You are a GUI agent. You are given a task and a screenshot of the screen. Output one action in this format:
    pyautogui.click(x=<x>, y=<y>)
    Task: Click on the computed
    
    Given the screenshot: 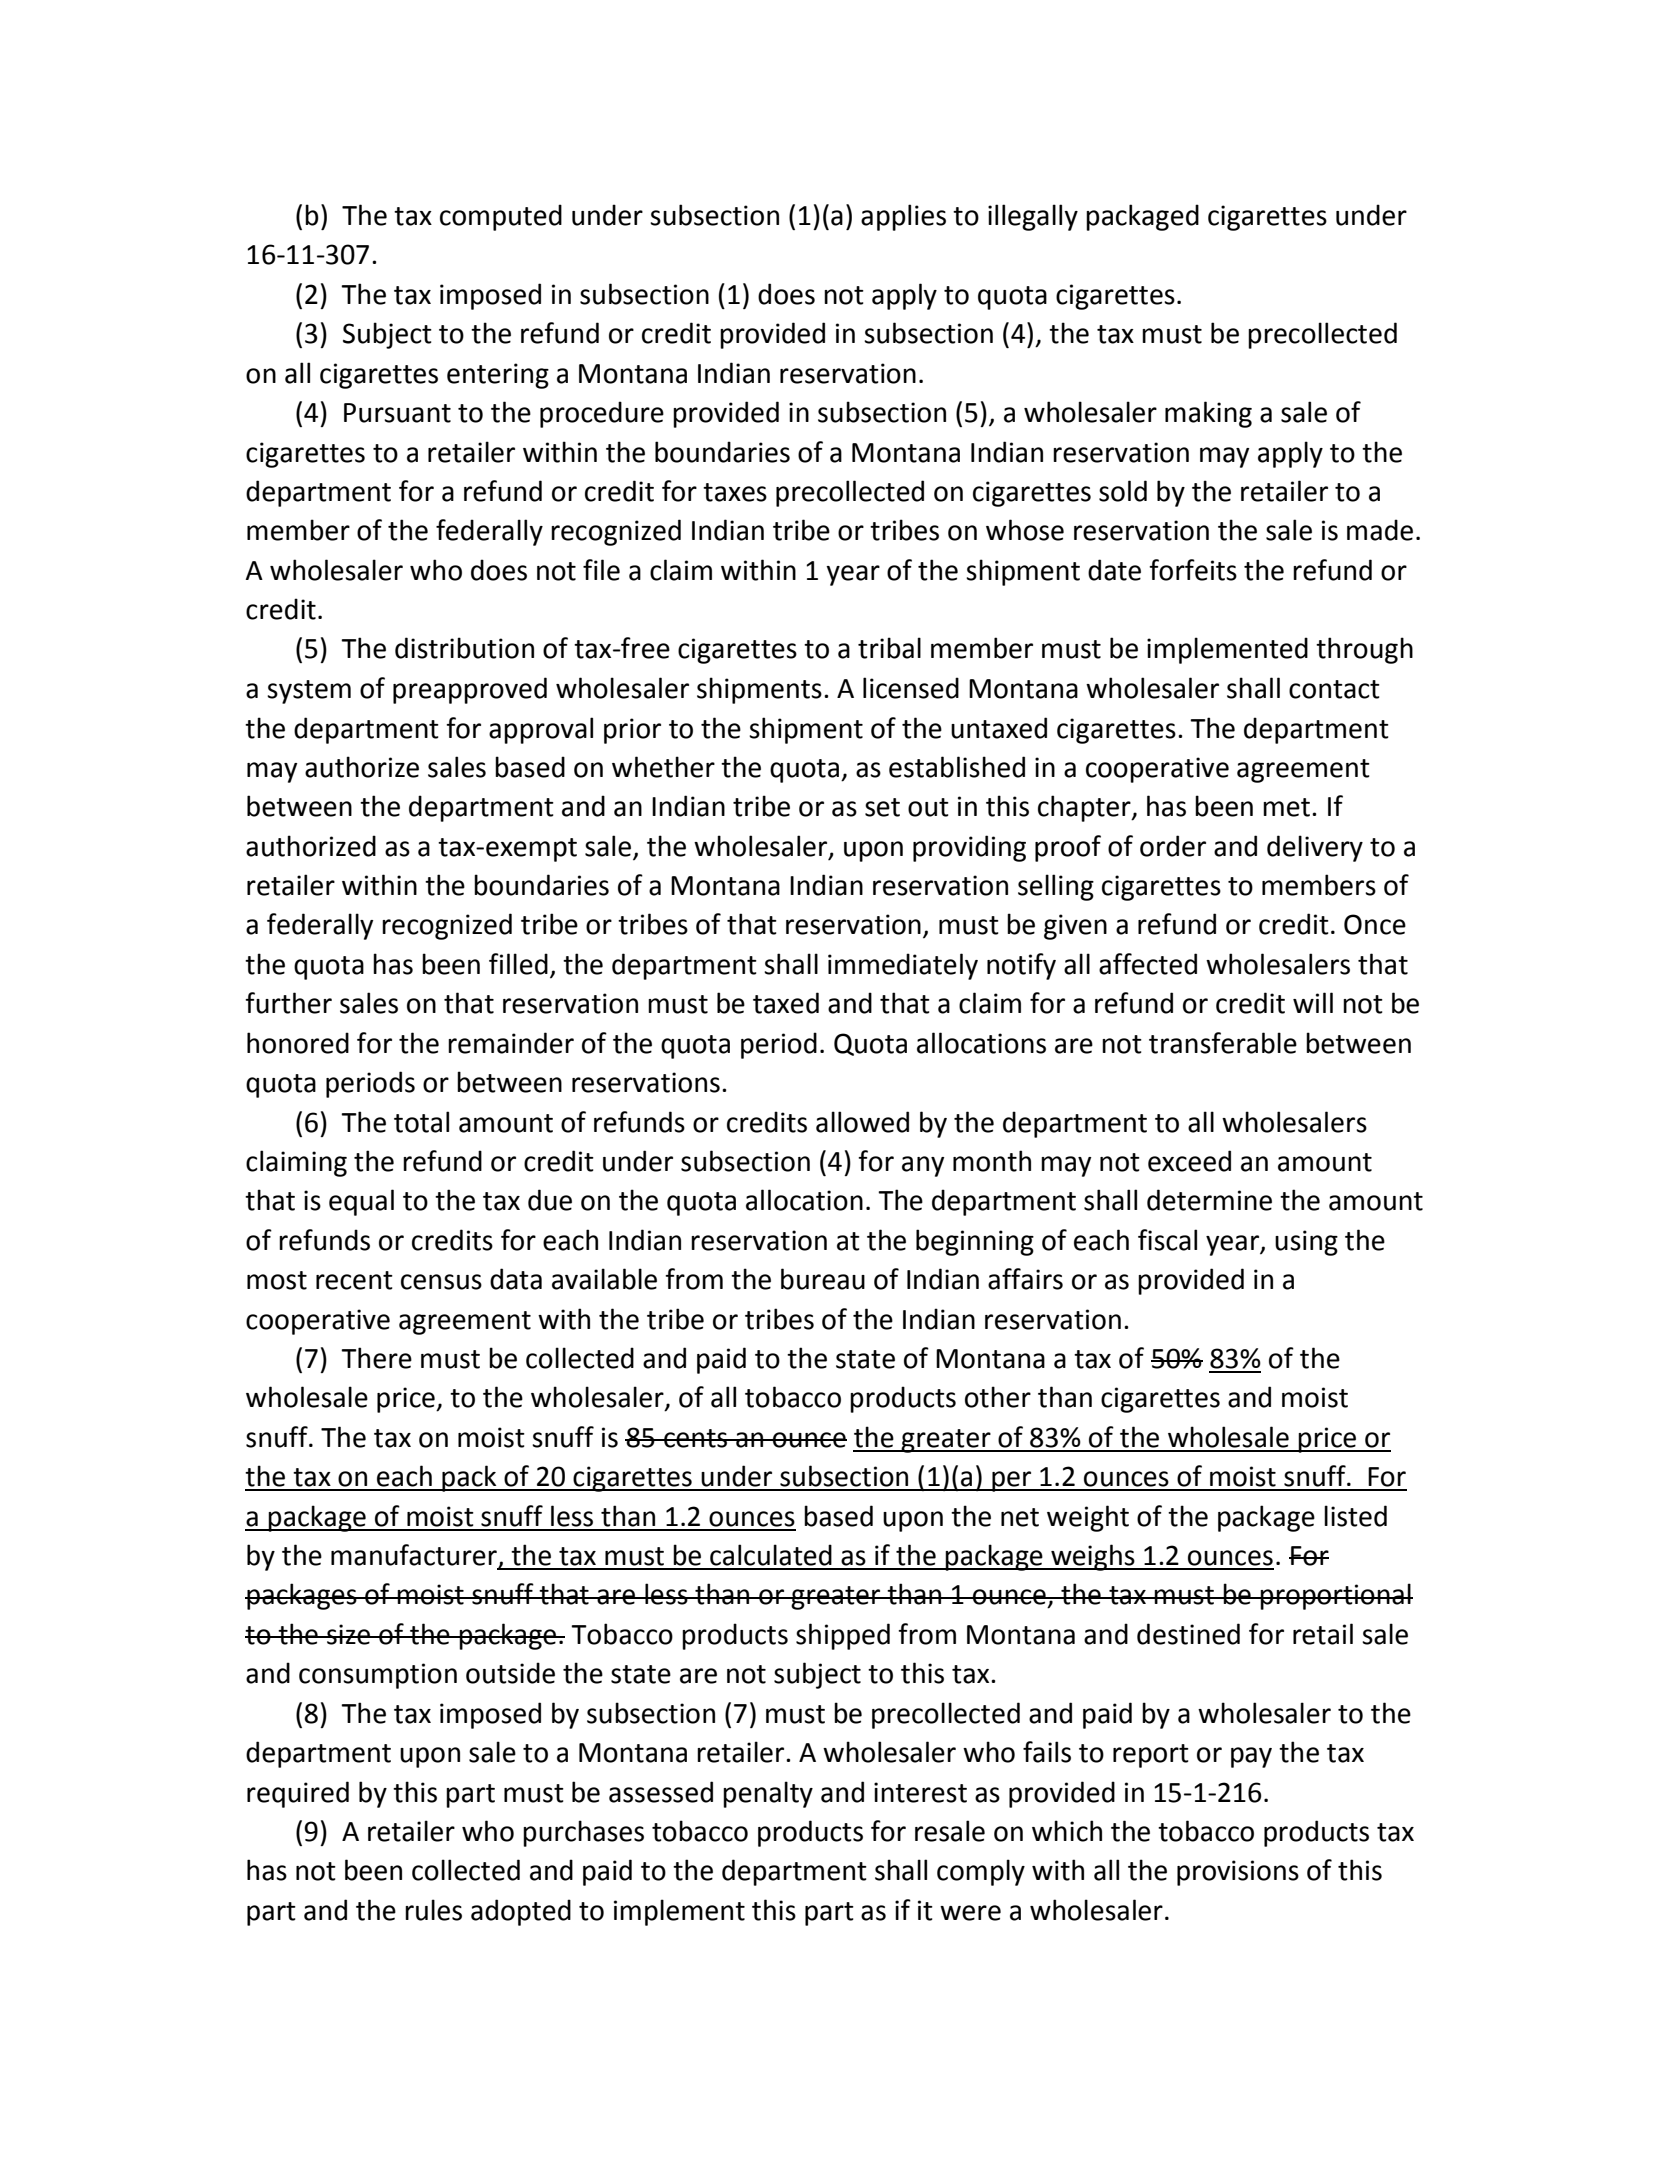 What is the action you would take?
    pyautogui.click(x=501, y=217)
